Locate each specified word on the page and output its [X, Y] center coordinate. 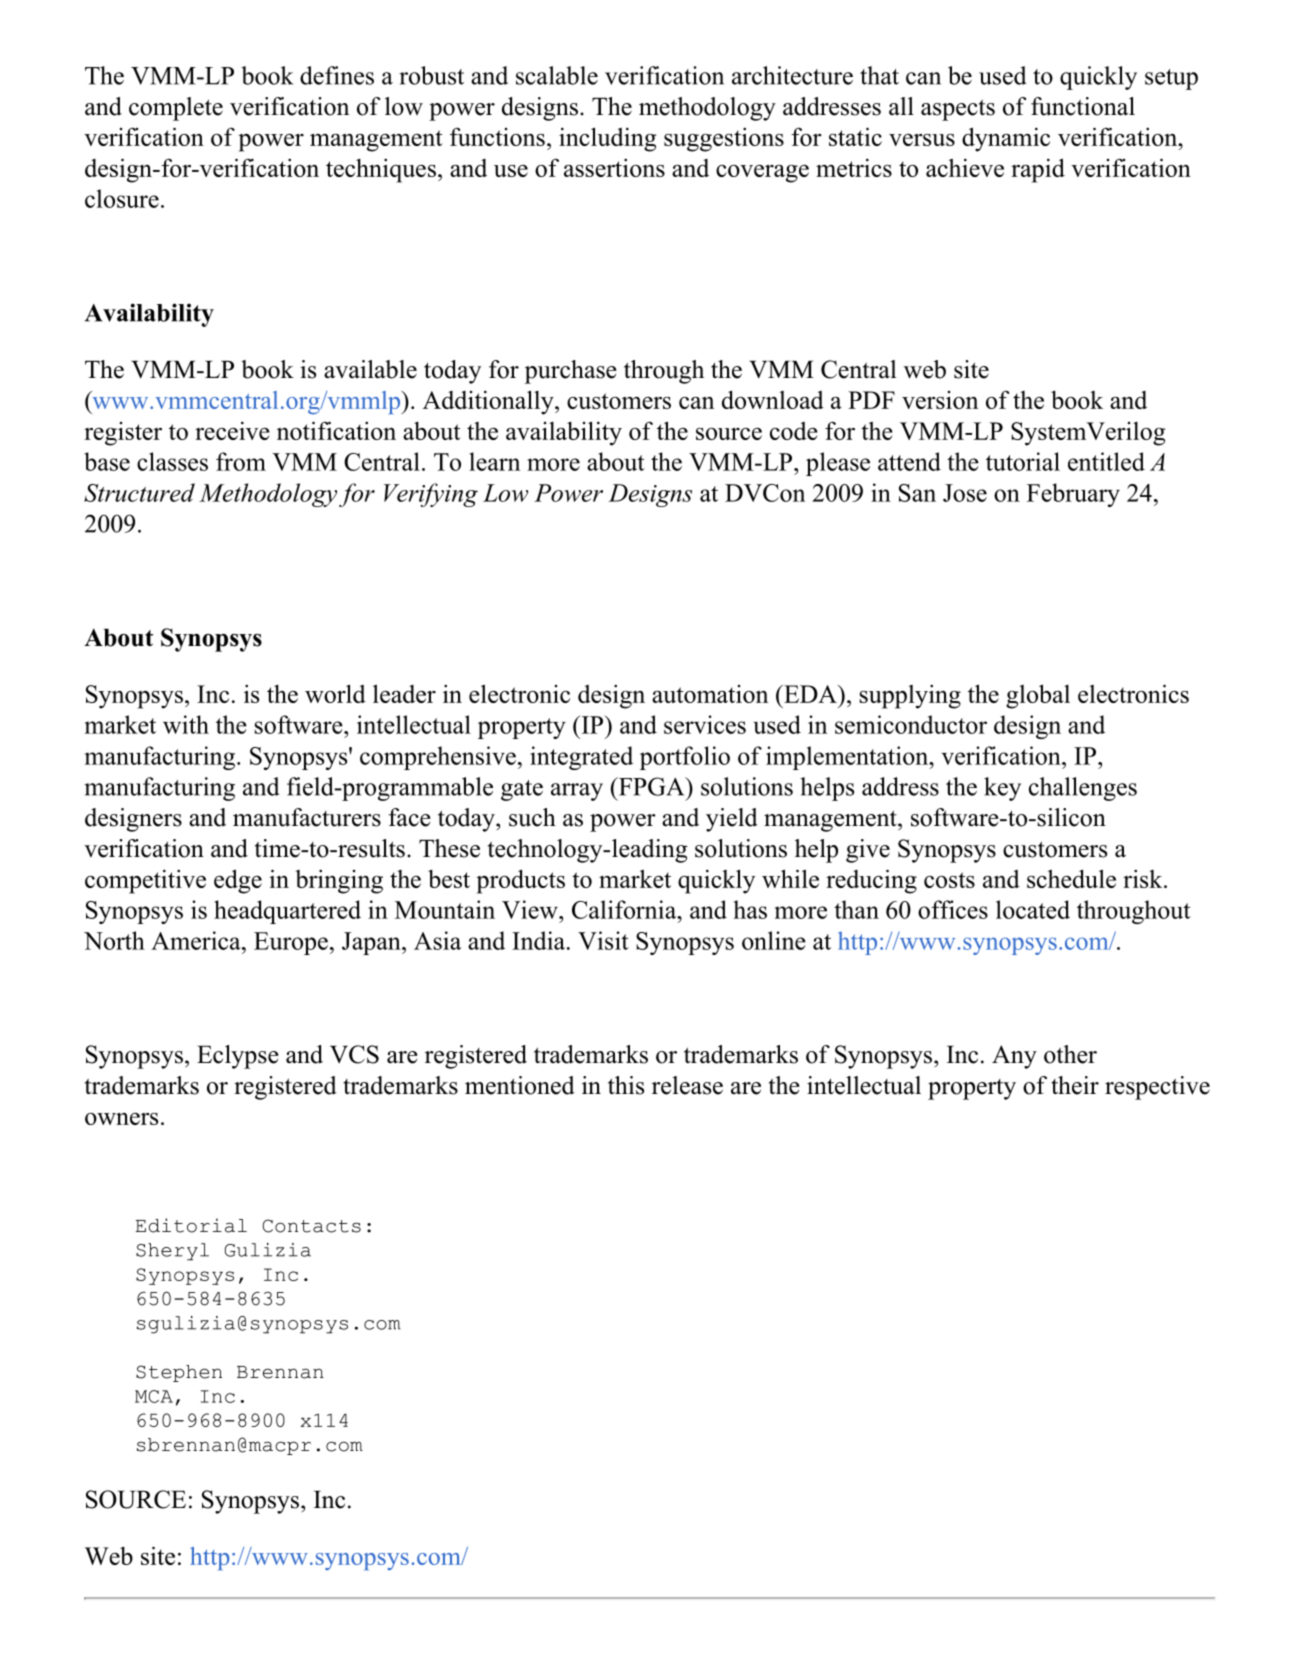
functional [1083, 106]
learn [494, 461]
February [1073, 495]
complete [176, 109]
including [607, 139]
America [197, 940]
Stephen [179, 1373]
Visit [603, 940]
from [241, 461]
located [1033, 909]
